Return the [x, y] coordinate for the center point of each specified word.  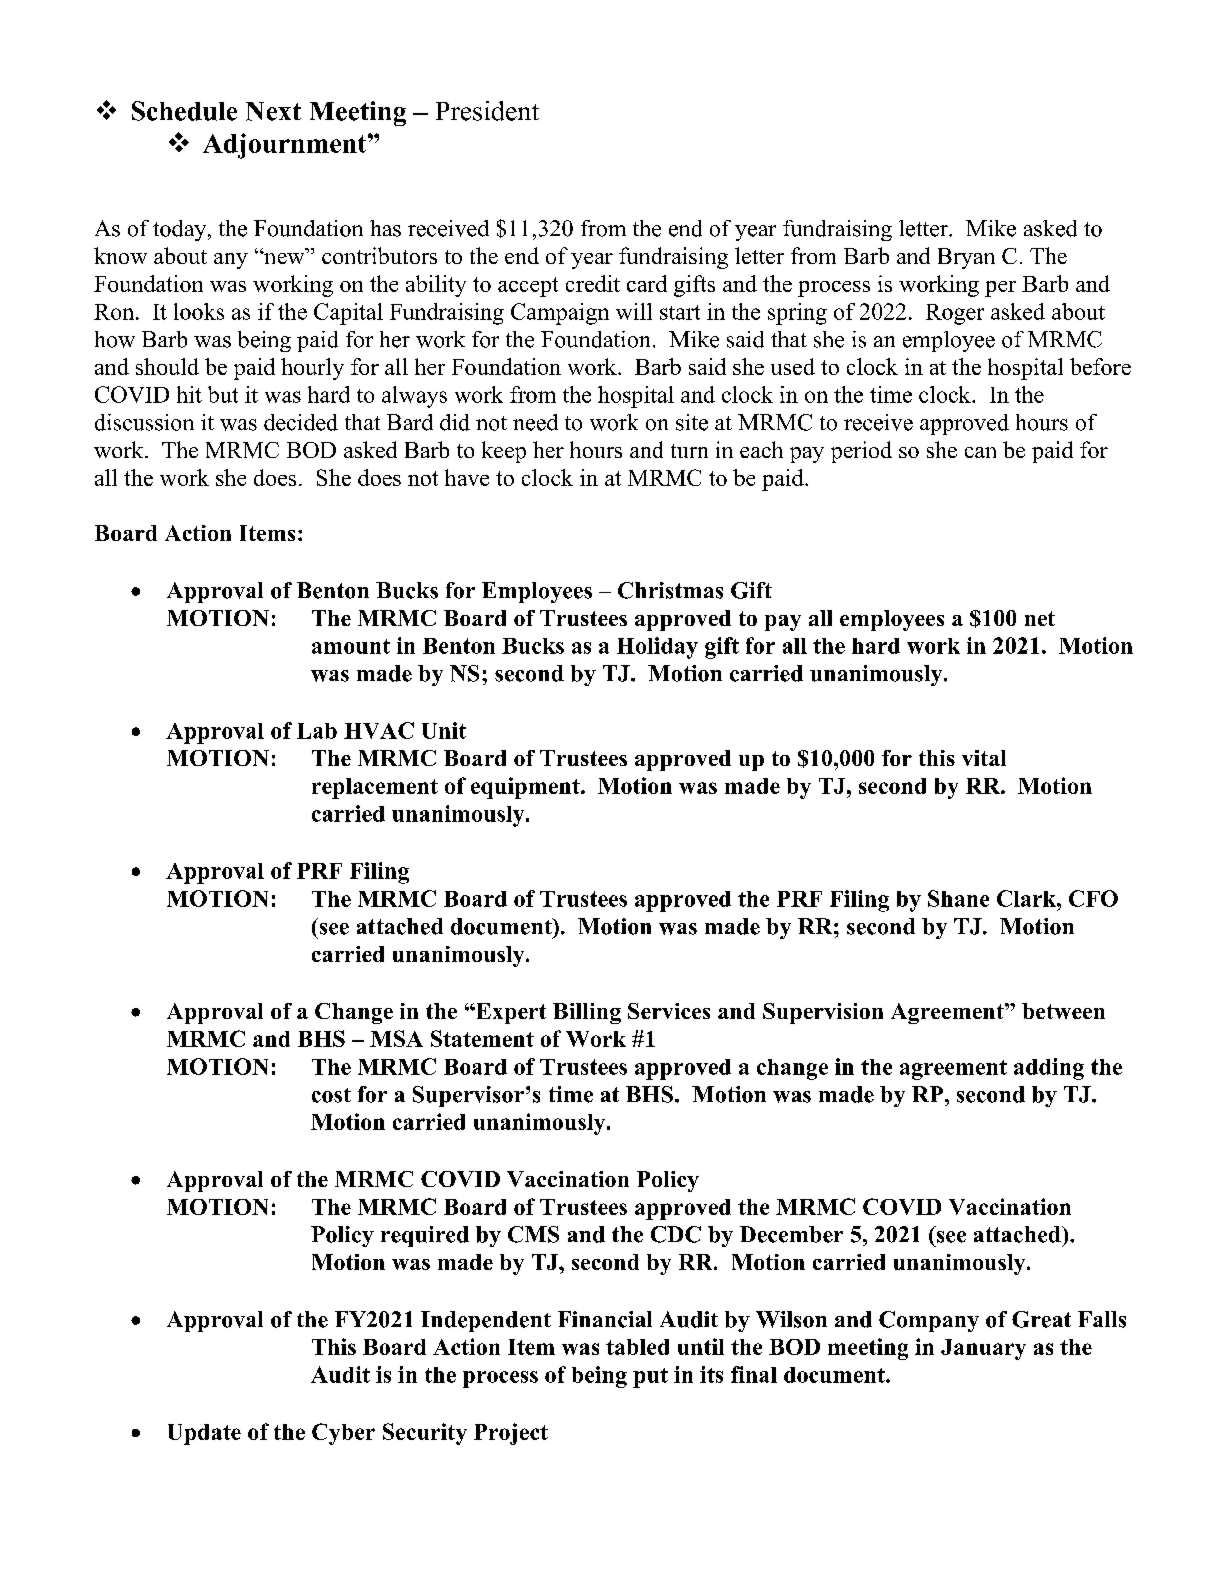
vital [984, 758]
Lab [317, 731]
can [980, 452]
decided [301, 422]
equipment [526, 788]
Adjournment [286, 146]
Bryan [966, 258]
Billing [587, 1013]
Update [204, 1434]
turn [689, 451]
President [487, 111]
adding [1049, 1069]
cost [331, 1095]
